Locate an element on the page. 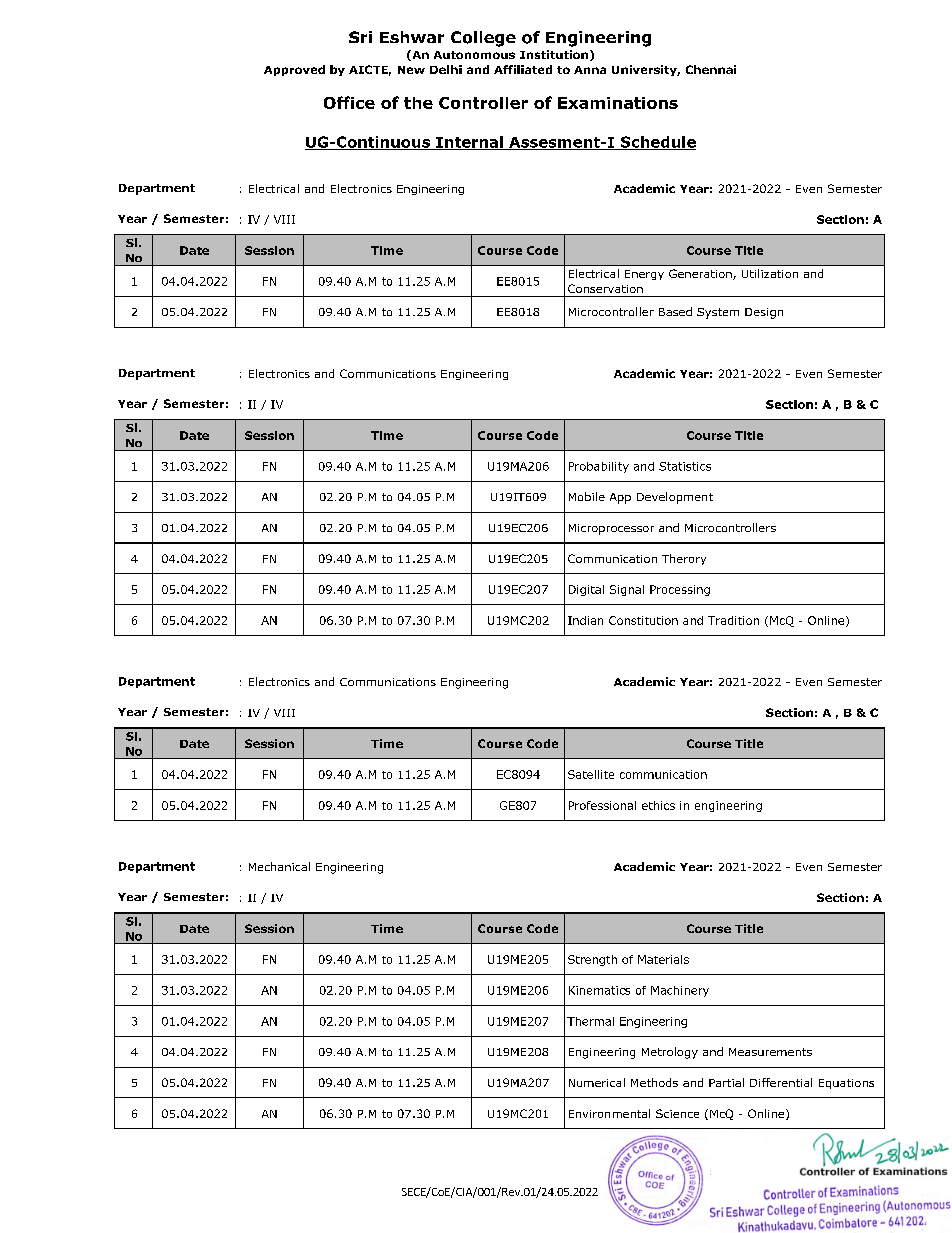  Internal is located at coordinates (469, 143).
